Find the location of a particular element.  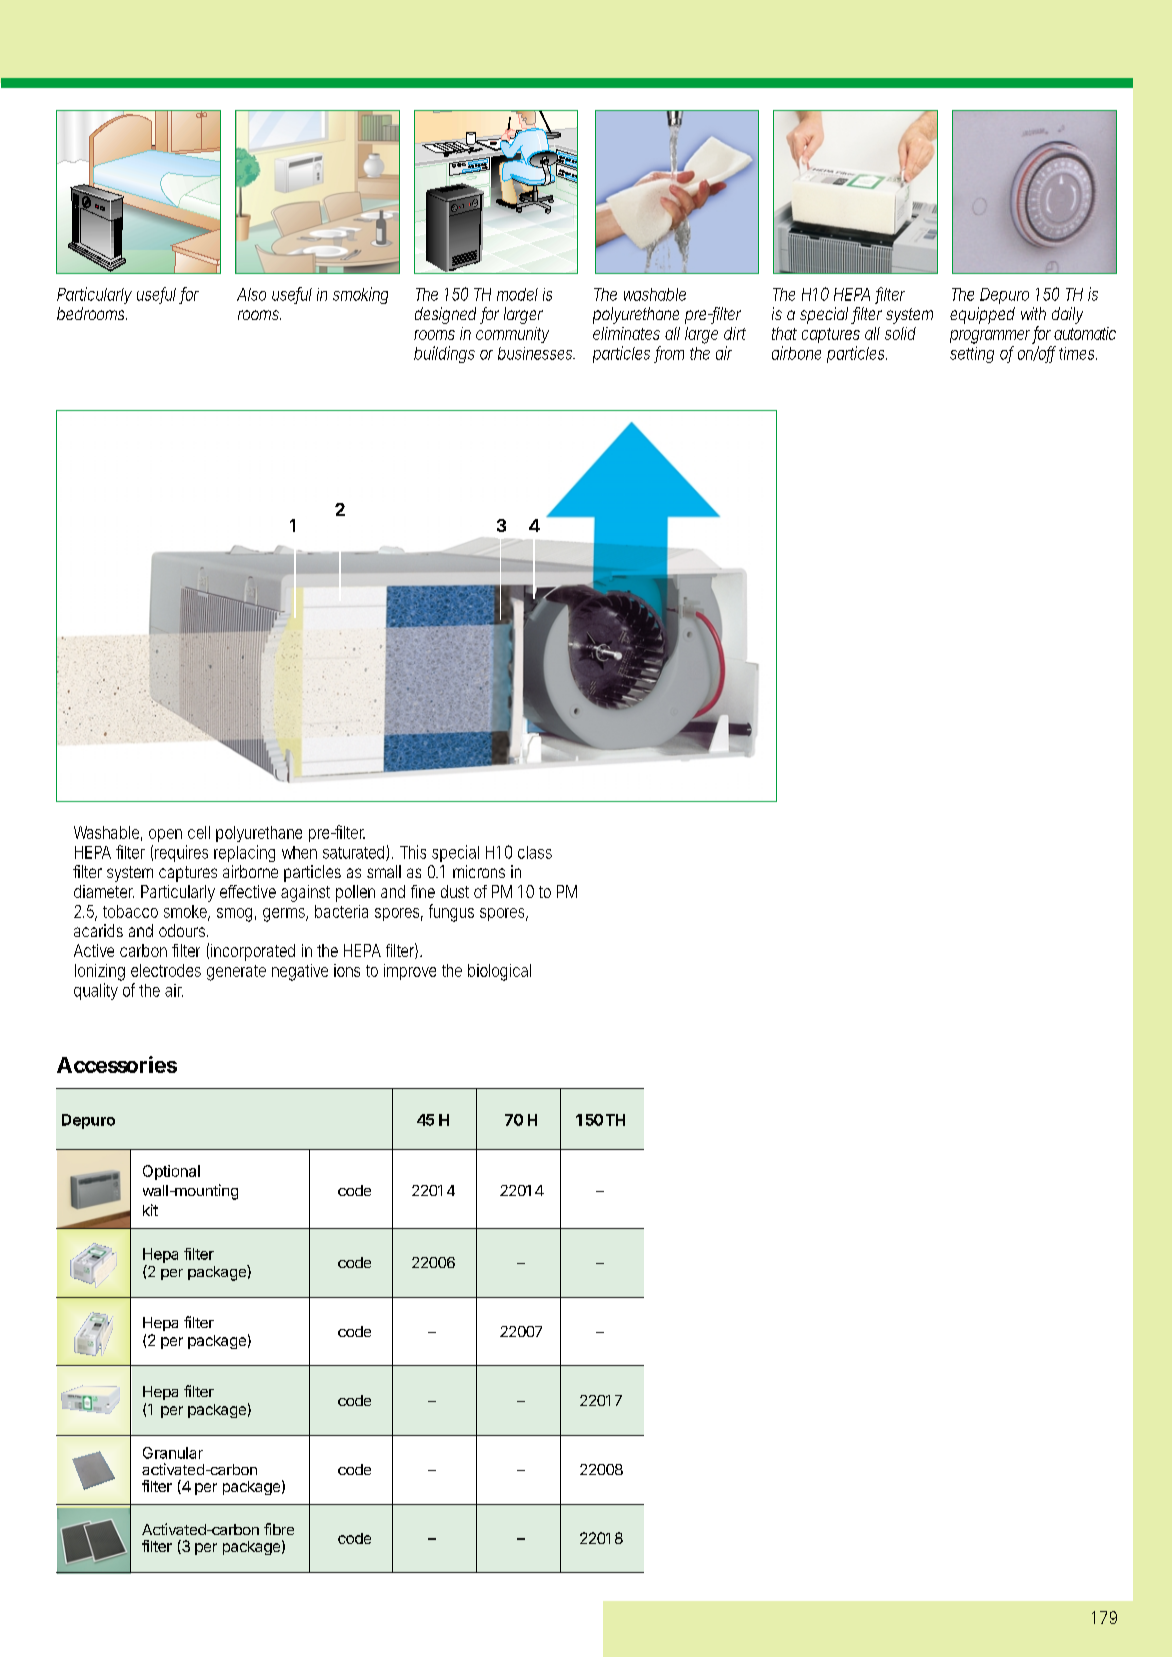

fibre is located at coordinates (279, 1529).
